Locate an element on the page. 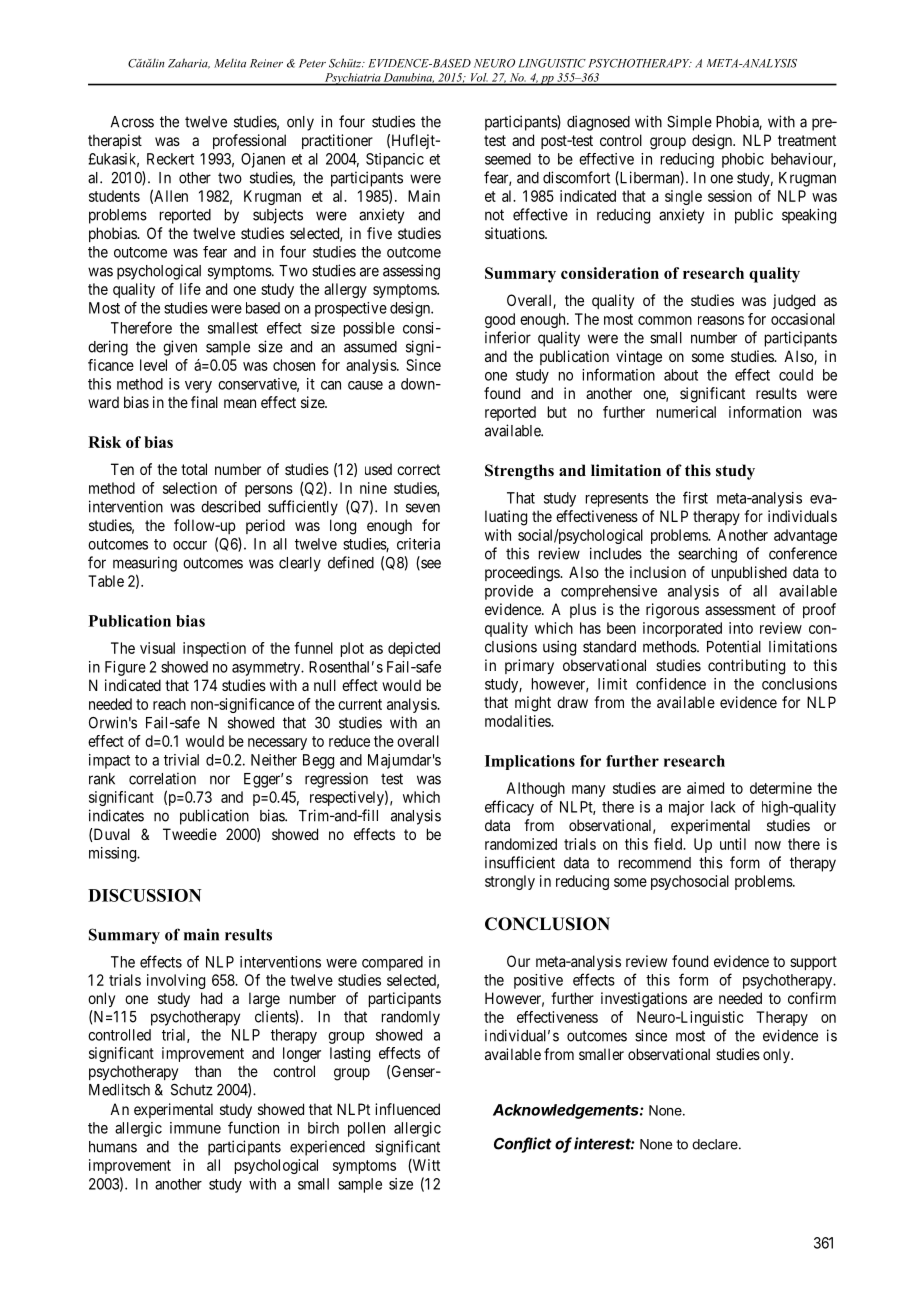  immune is located at coordinates (195, 1128).
